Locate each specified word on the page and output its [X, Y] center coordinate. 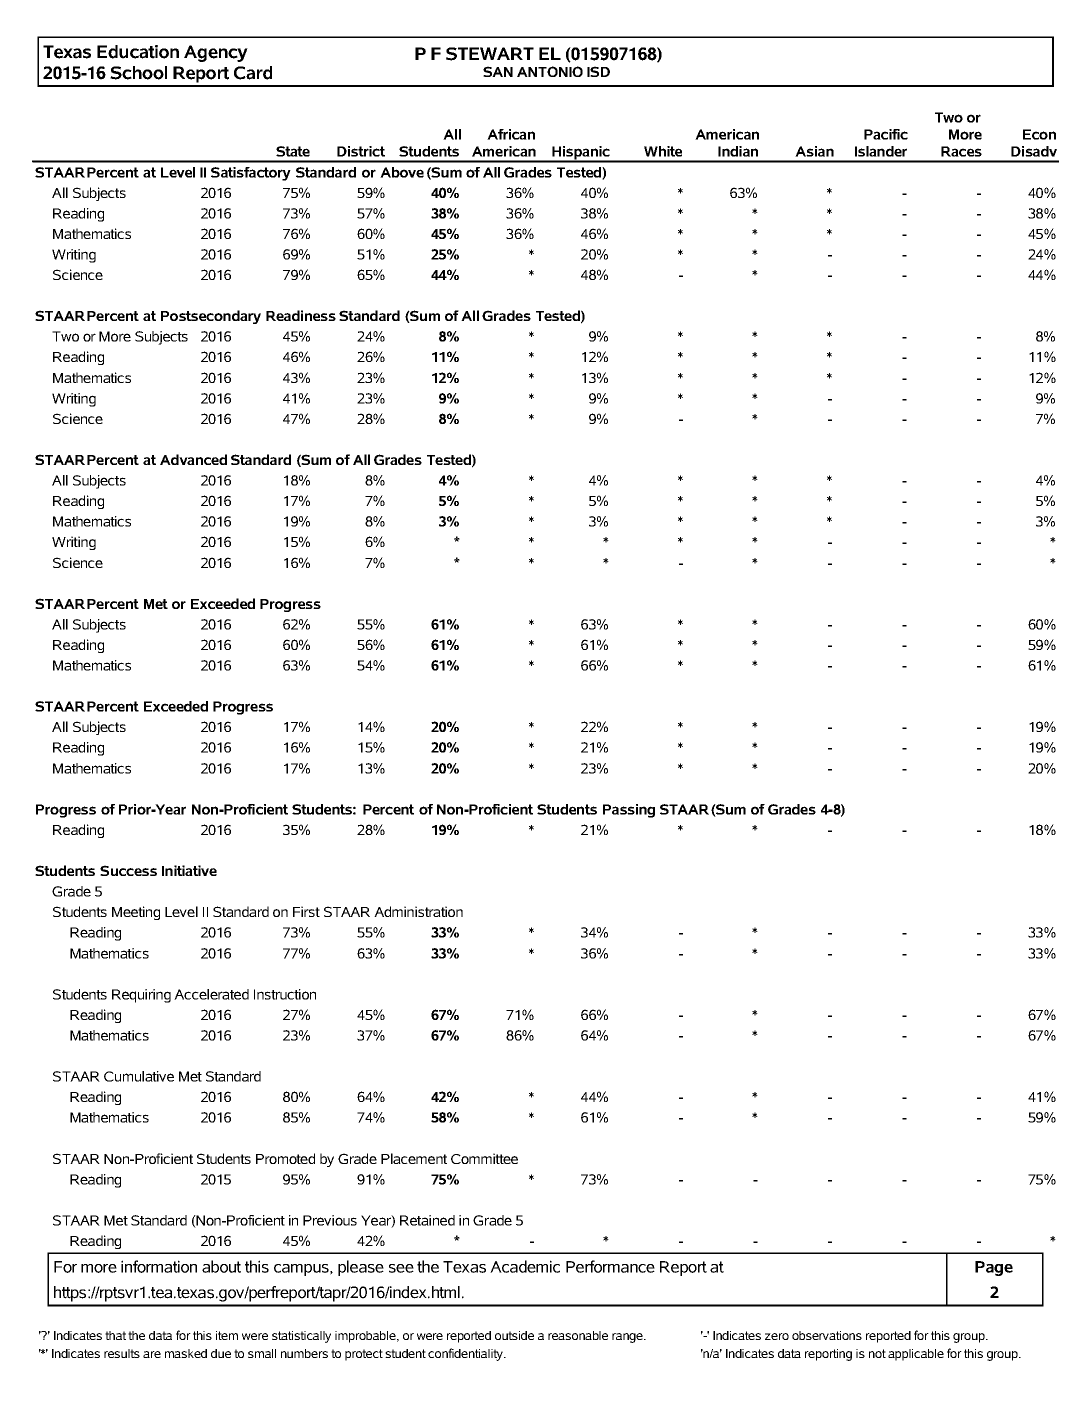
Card [253, 73]
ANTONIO [550, 71]
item [227, 1335]
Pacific [886, 134]
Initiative [189, 870]
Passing [629, 811]
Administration [418, 911]
